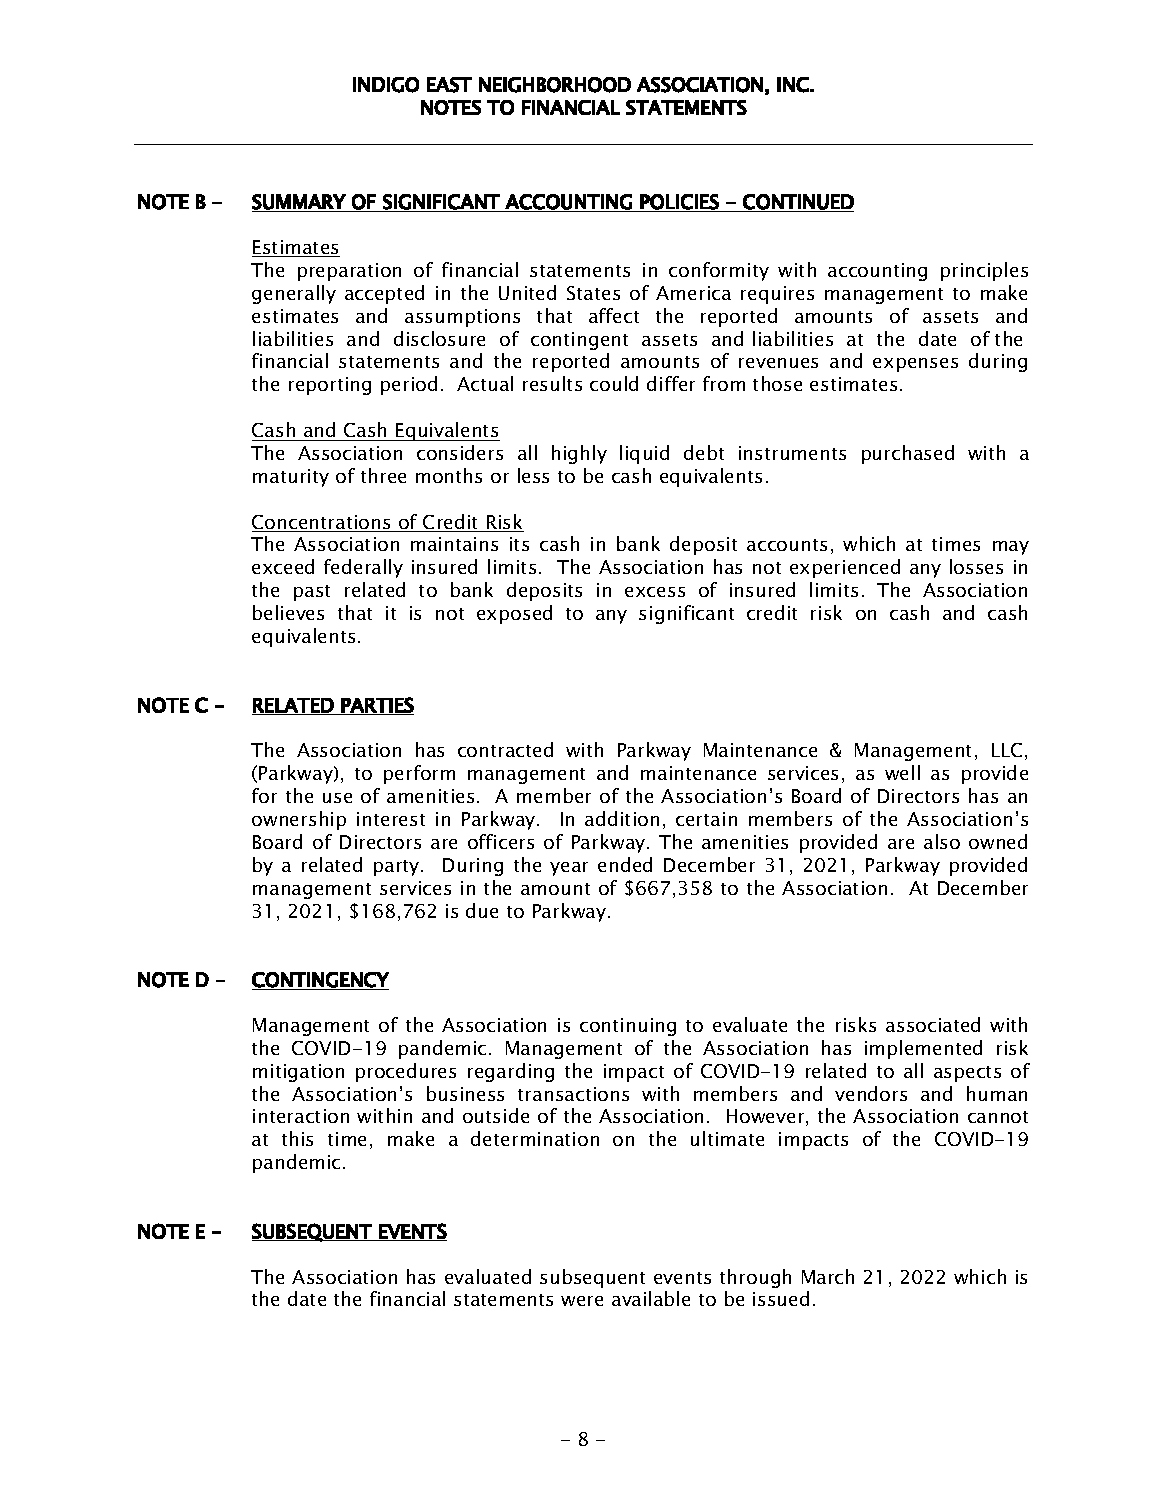  I want to click on CONTINUED, so click(797, 203).
